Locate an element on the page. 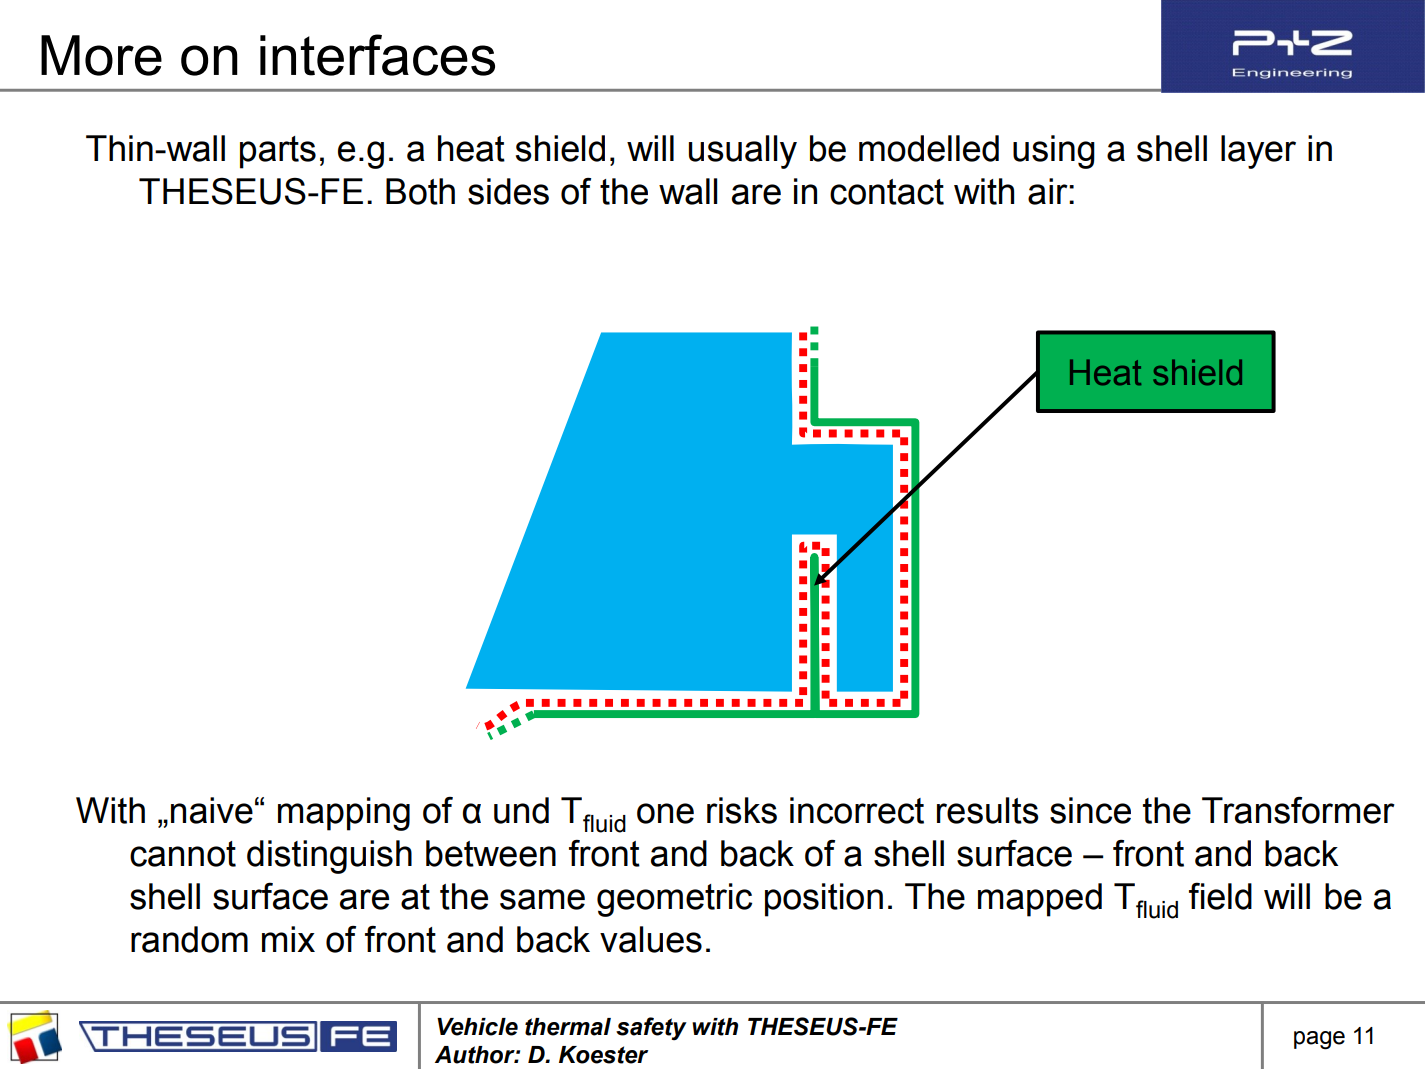  mix is located at coordinates (288, 939).
